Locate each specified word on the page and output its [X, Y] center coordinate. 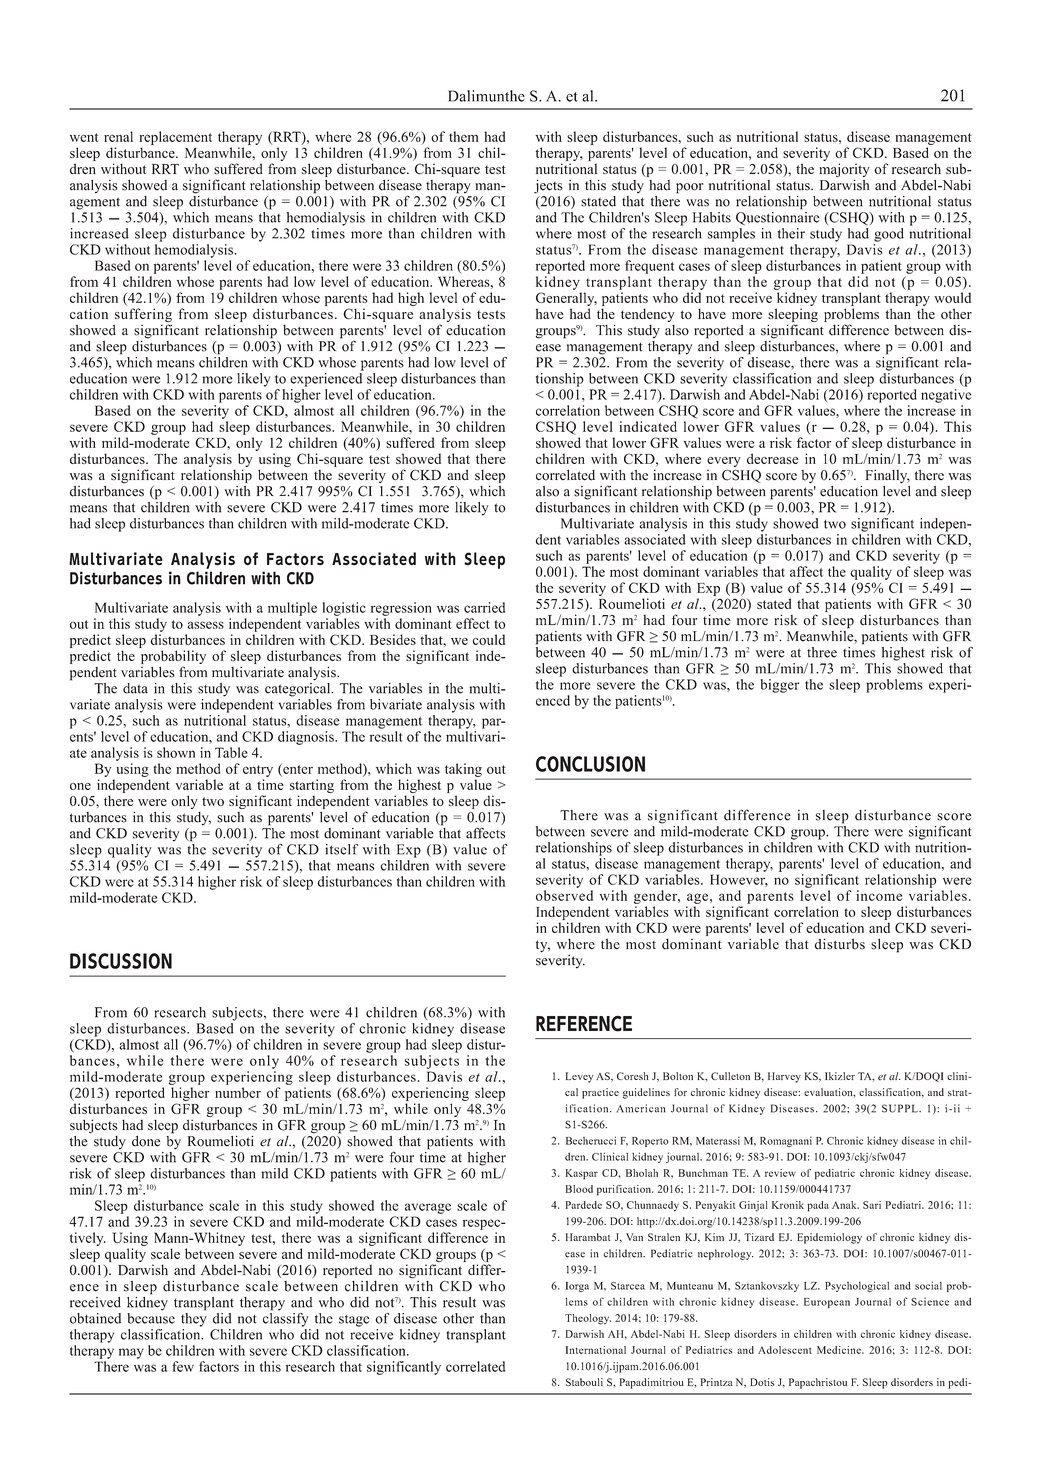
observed [564, 895]
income [879, 895]
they [194, 1318]
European [827, 1303]
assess [205, 625]
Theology [588, 1319]
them [464, 136]
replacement [175, 138]
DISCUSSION [121, 961]
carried [484, 607]
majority [844, 171]
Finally [887, 476]
